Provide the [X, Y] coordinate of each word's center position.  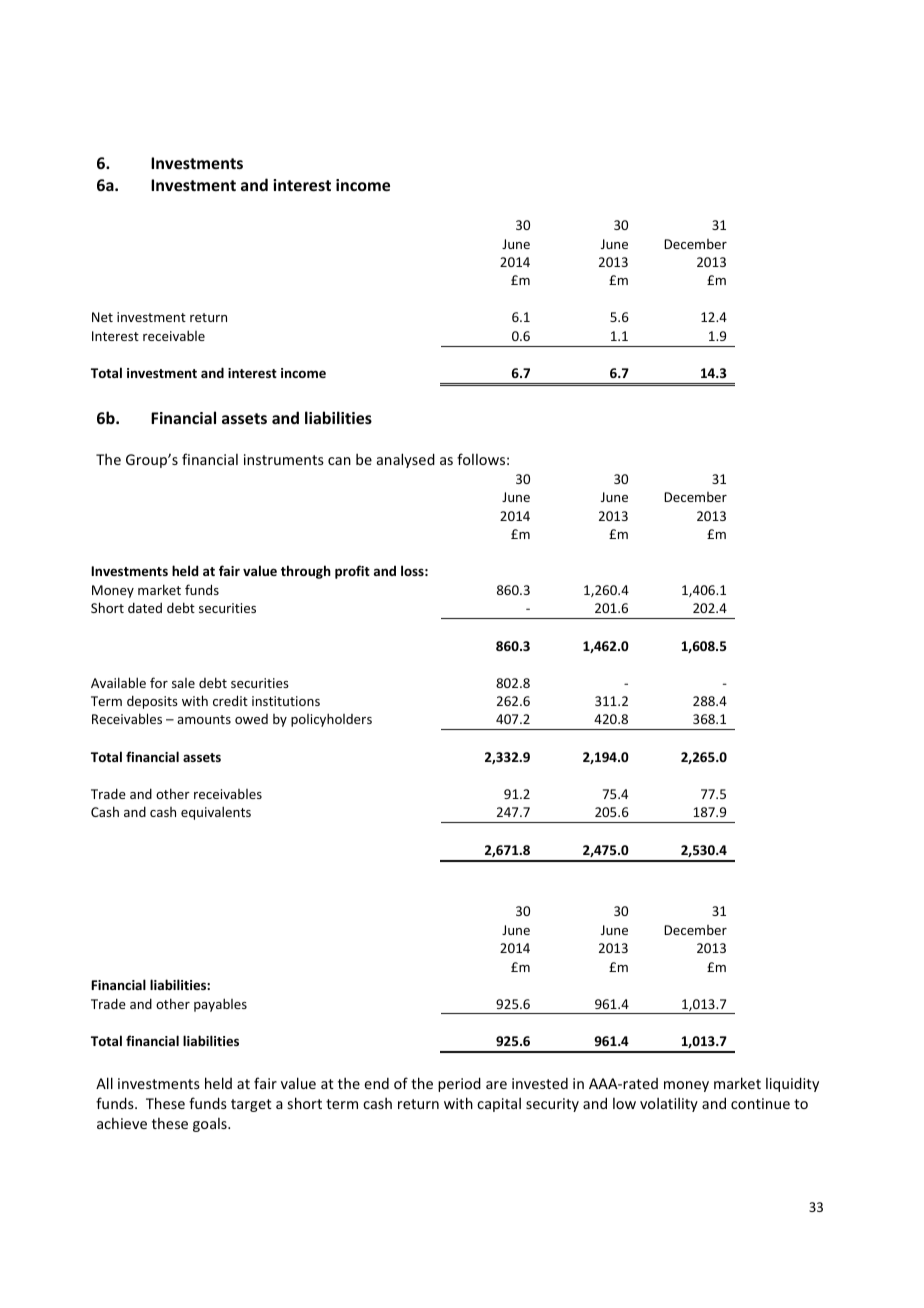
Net [102, 317]
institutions [286, 701]
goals [211, 1125]
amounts [204, 719]
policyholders [331, 720]
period [459, 1084]
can [339, 461]
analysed [406, 460]
